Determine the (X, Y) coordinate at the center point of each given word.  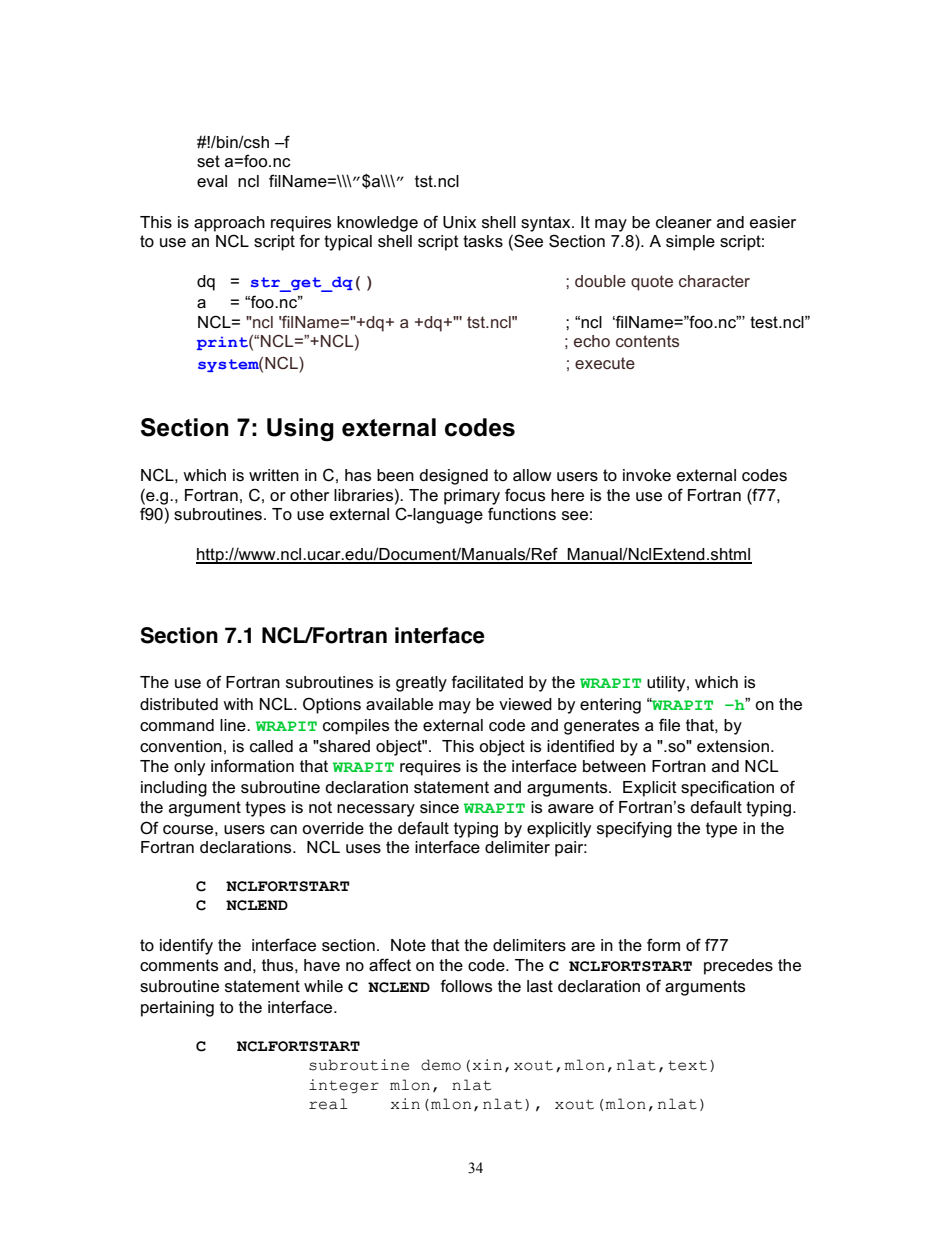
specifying (634, 829)
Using (300, 430)
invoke (647, 475)
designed (453, 477)
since (439, 807)
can (283, 830)
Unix (459, 222)
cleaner (684, 222)
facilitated (487, 682)
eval (212, 181)
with (238, 704)
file (669, 725)
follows (466, 986)
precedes (738, 967)
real (328, 1104)
